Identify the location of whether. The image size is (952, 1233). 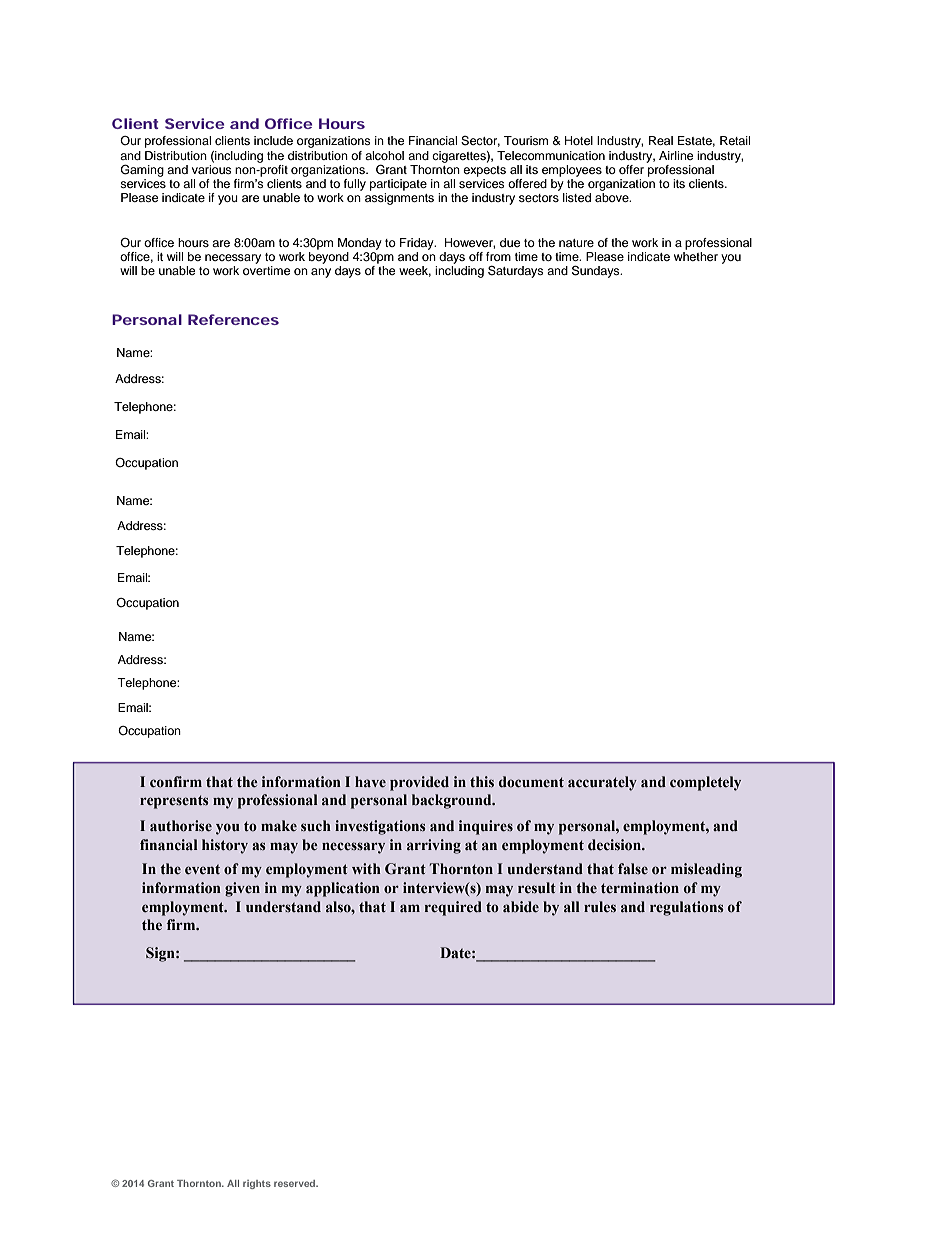
(696, 256).
